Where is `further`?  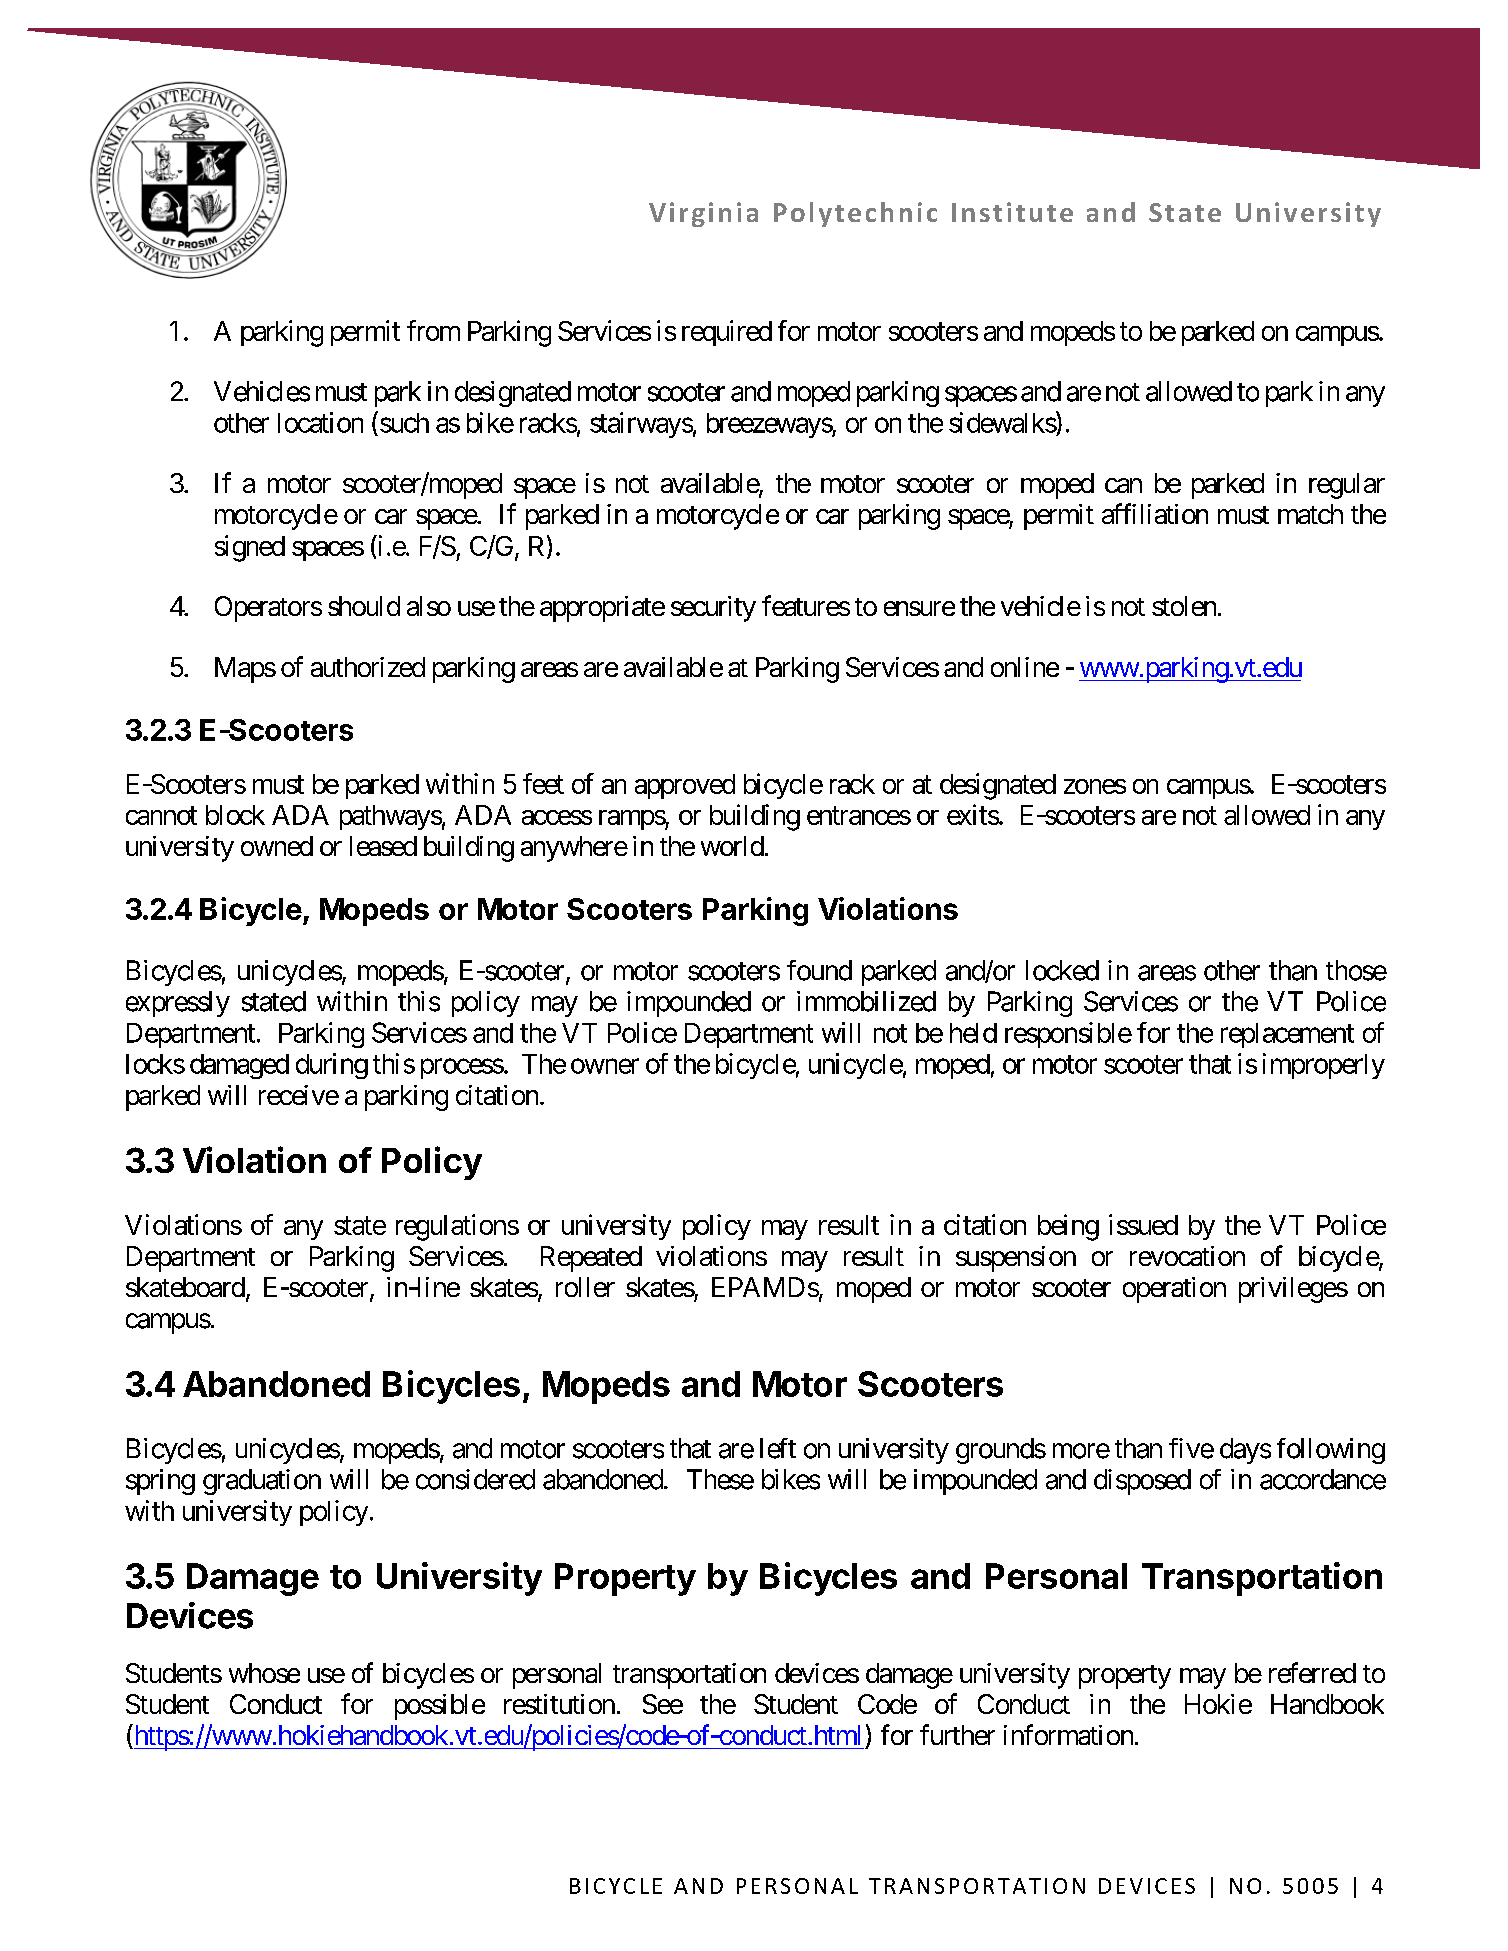
further is located at coordinates (957, 1734).
